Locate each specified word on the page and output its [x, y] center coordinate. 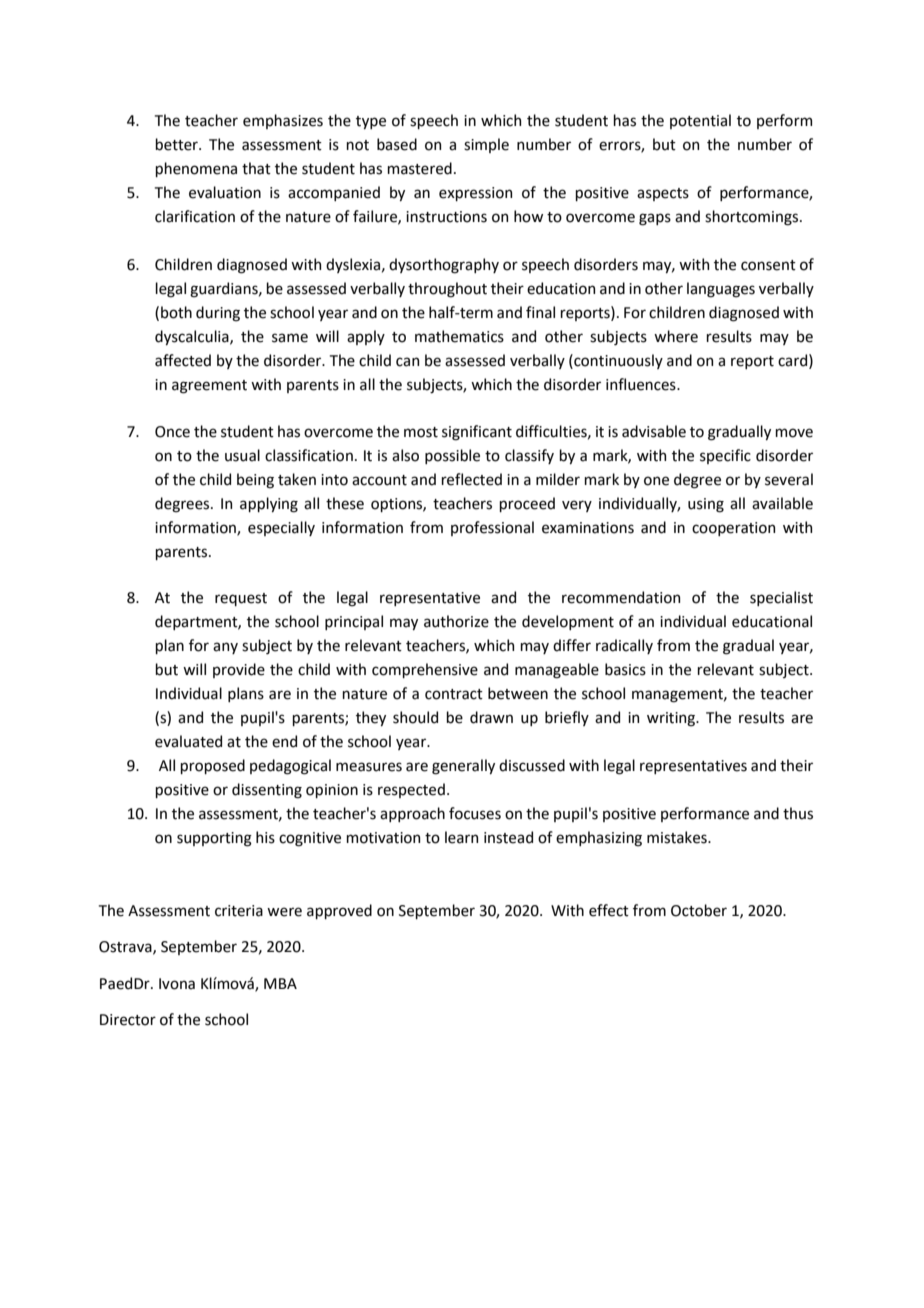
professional [492, 528]
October [699, 910]
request [241, 599]
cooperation [733, 529]
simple [486, 145]
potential [700, 121]
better [177, 144]
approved [339, 911]
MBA [280, 983]
